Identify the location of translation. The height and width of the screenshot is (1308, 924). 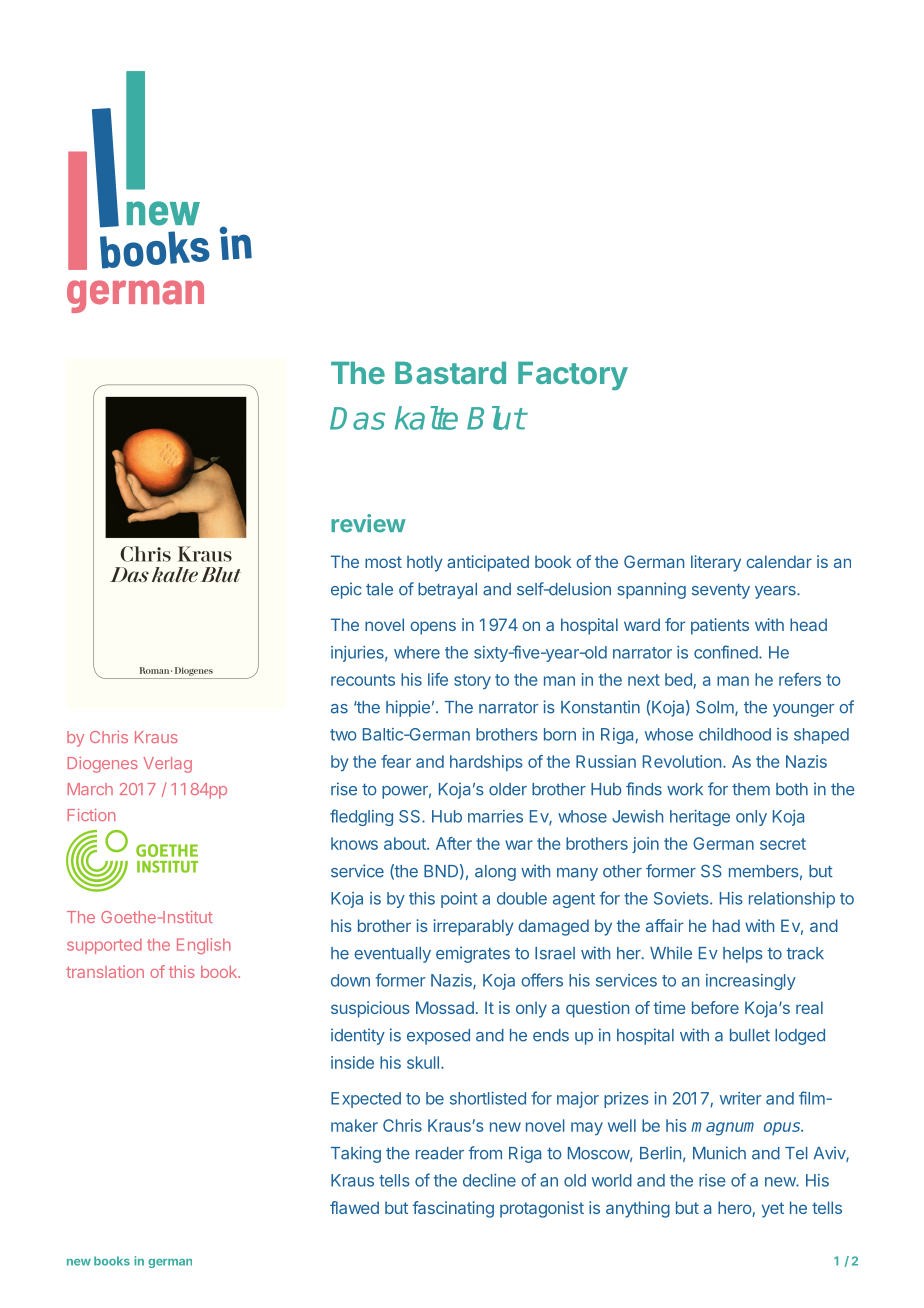
(105, 971).
